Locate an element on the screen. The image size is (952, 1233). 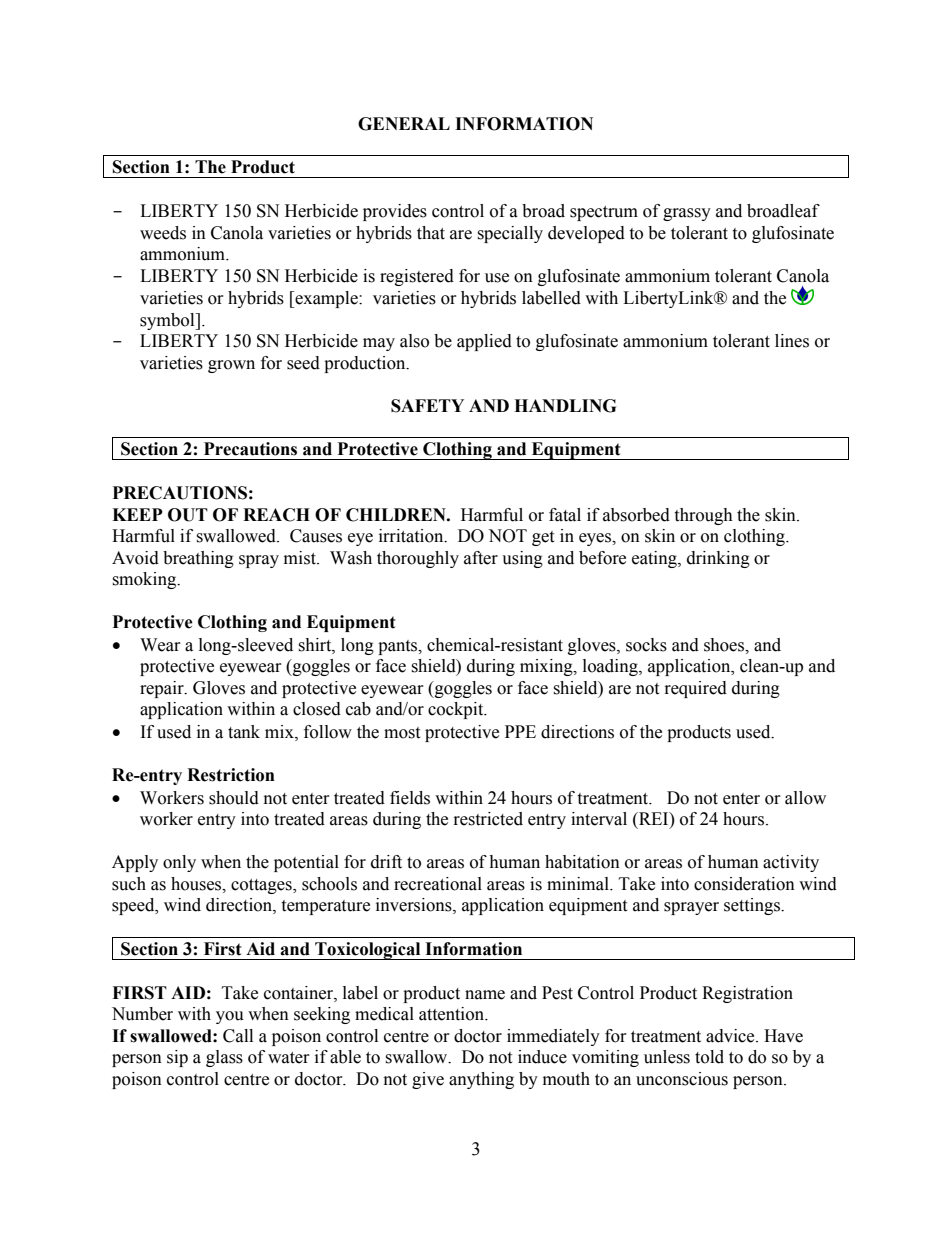
told is located at coordinates (709, 1057).
